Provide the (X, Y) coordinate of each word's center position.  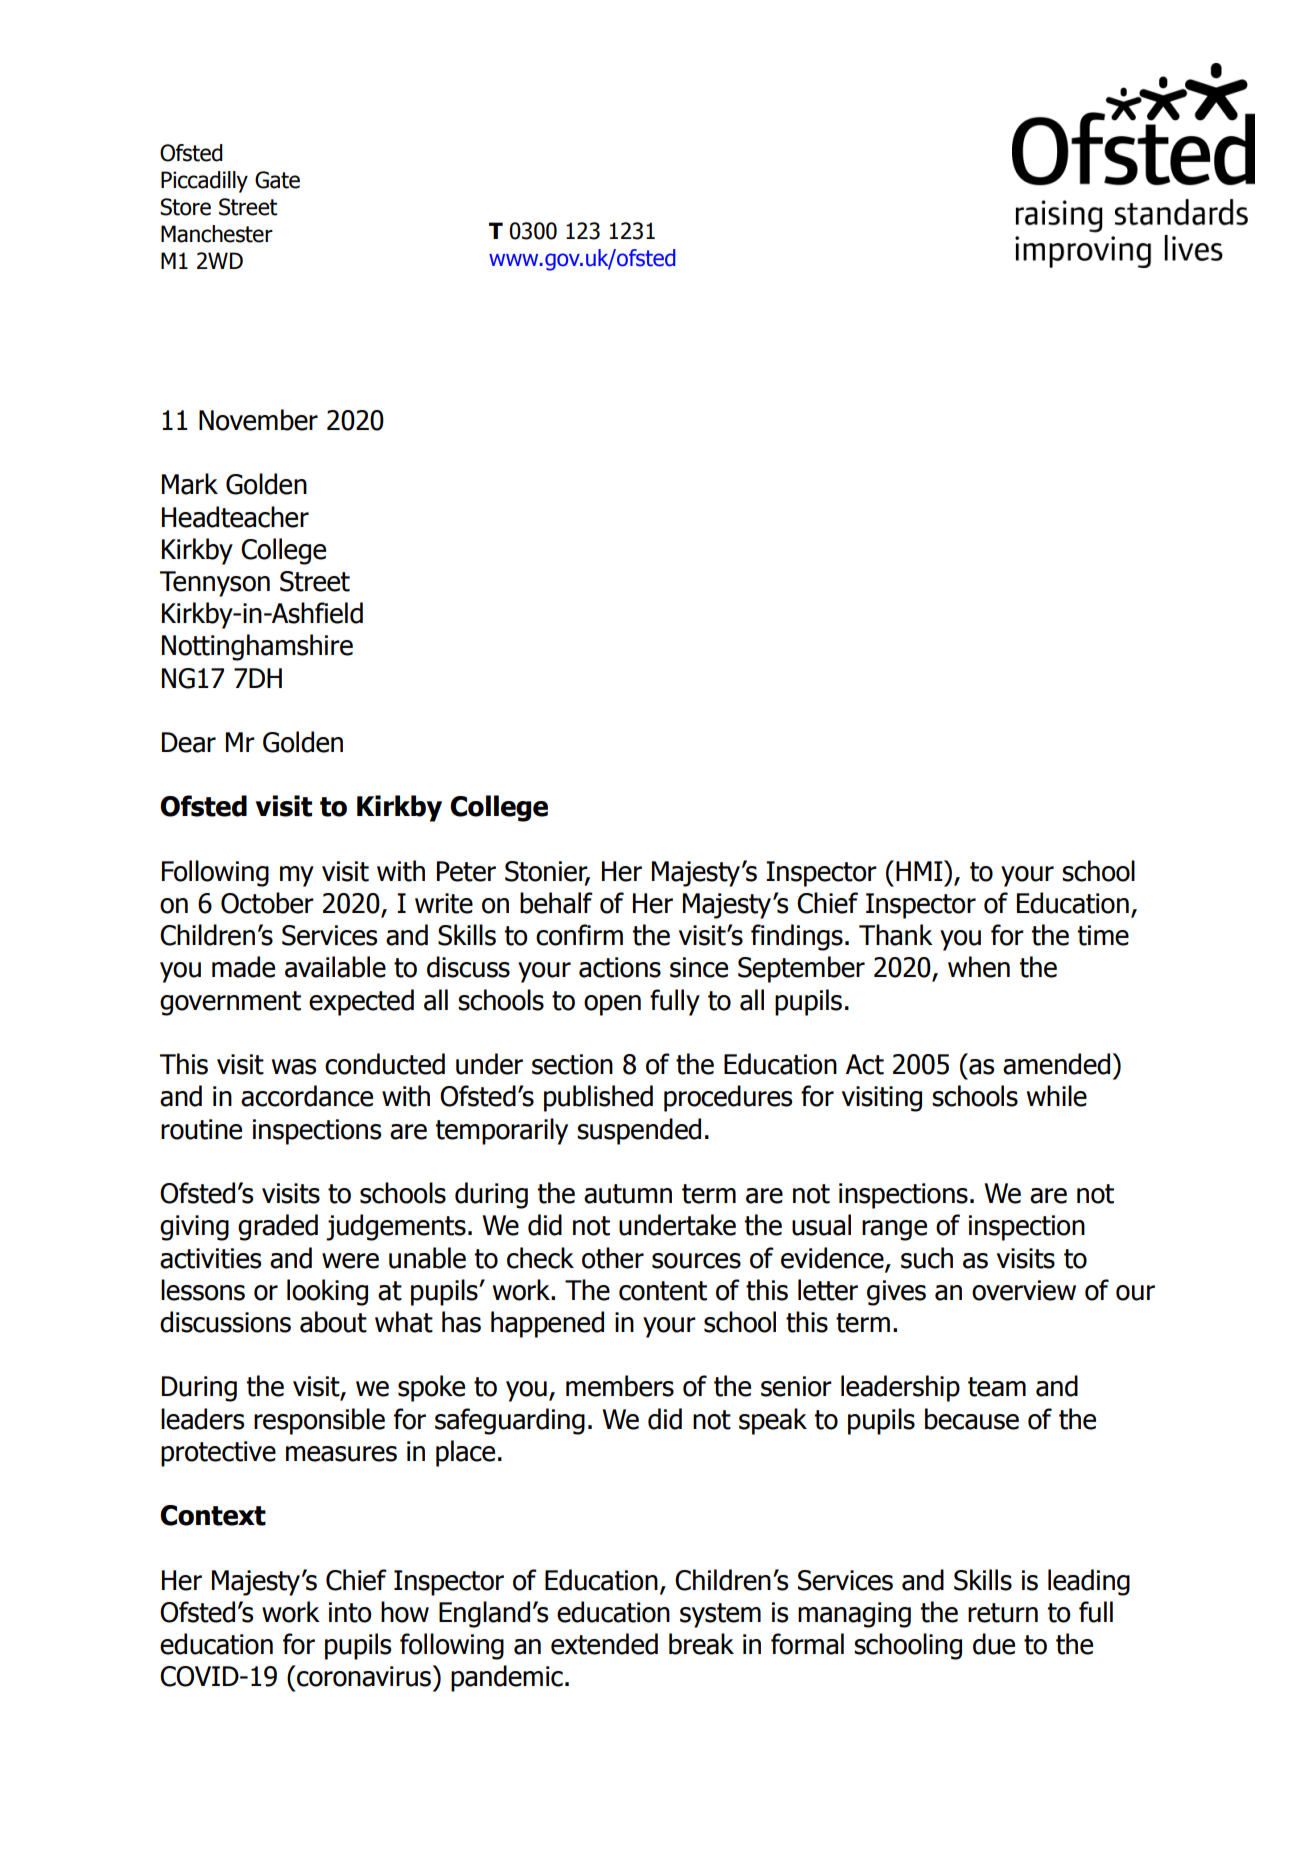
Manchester (217, 234)
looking (327, 1292)
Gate (277, 180)
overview (1024, 1290)
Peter (466, 871)
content (663, 1291)
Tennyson (215, 584)
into (350, 1612)
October (267, 903)
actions (620, 967)
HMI (920, 870)
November (258, 420)
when (979, 967)
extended (604, 1644)
